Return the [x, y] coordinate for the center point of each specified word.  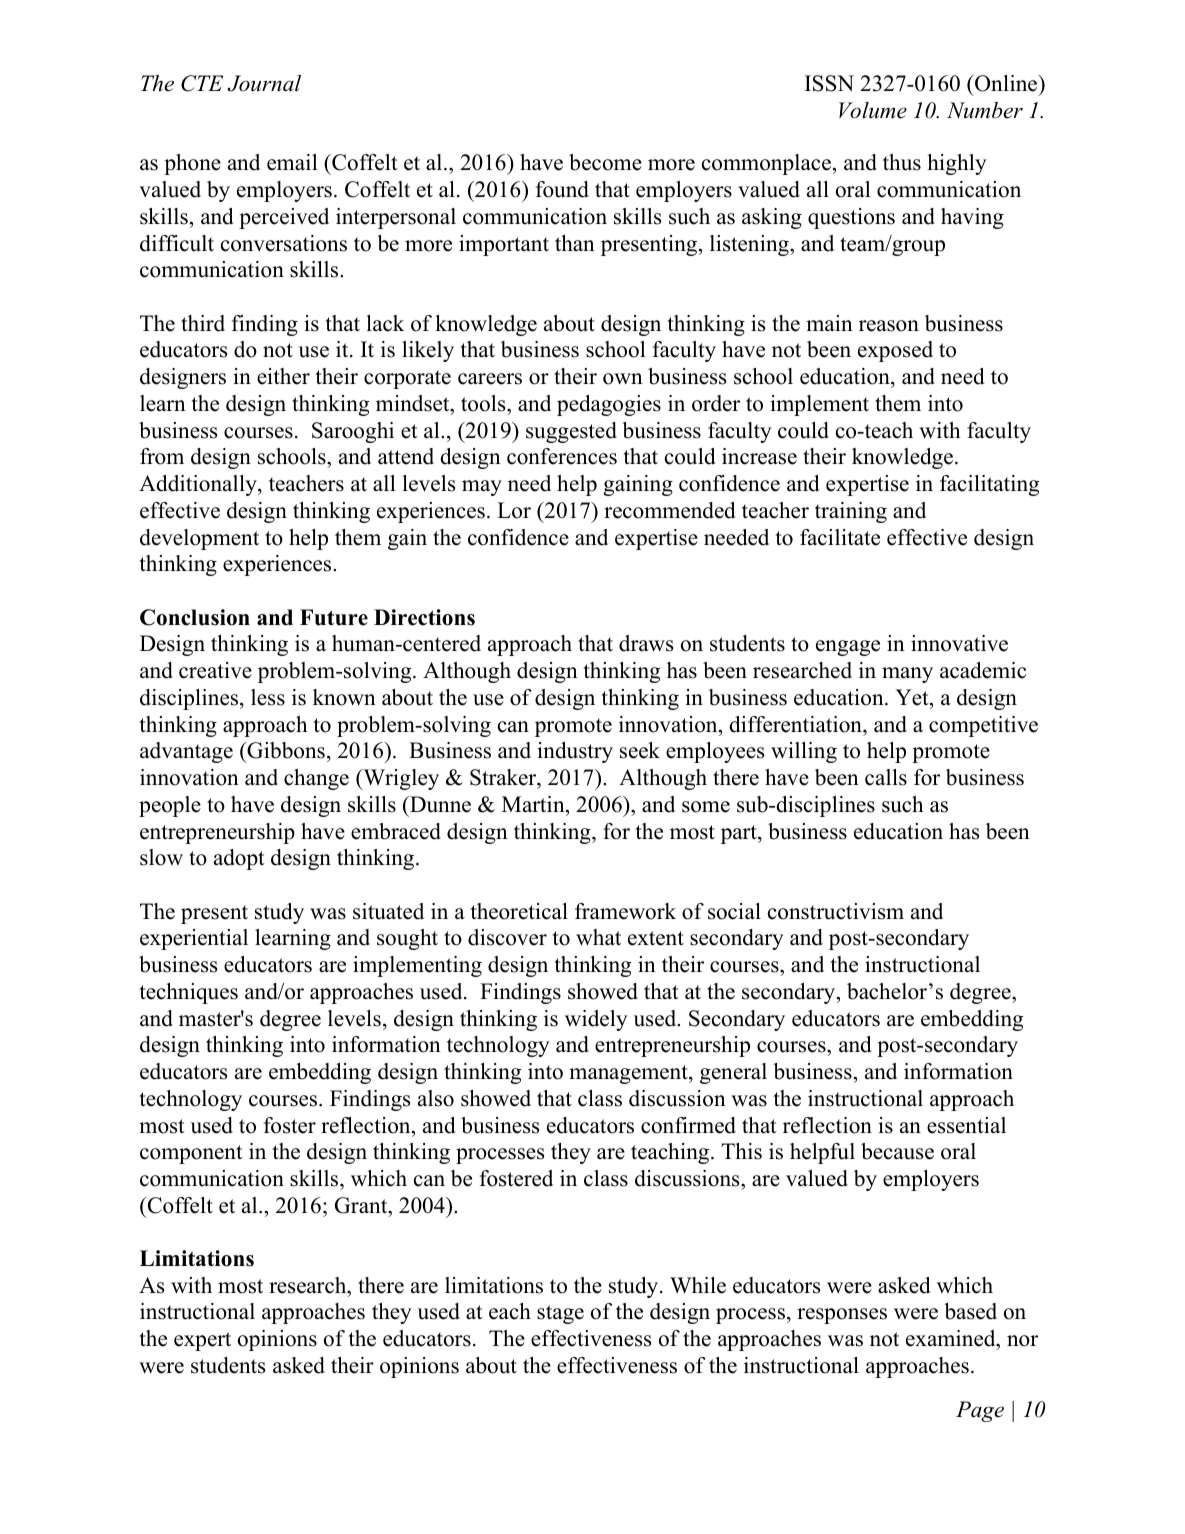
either [283, 376]
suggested [571, 432]
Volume [873, 110]
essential [966, 1125]
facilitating [989, 485]
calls [886, 777]
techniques [188, 993]
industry [575, 752]
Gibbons [285, 752]
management [629, 1074]
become [605, 162]
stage [560, 1314]
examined [952, 1338]
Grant [362, 1205]
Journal [264, 83]
